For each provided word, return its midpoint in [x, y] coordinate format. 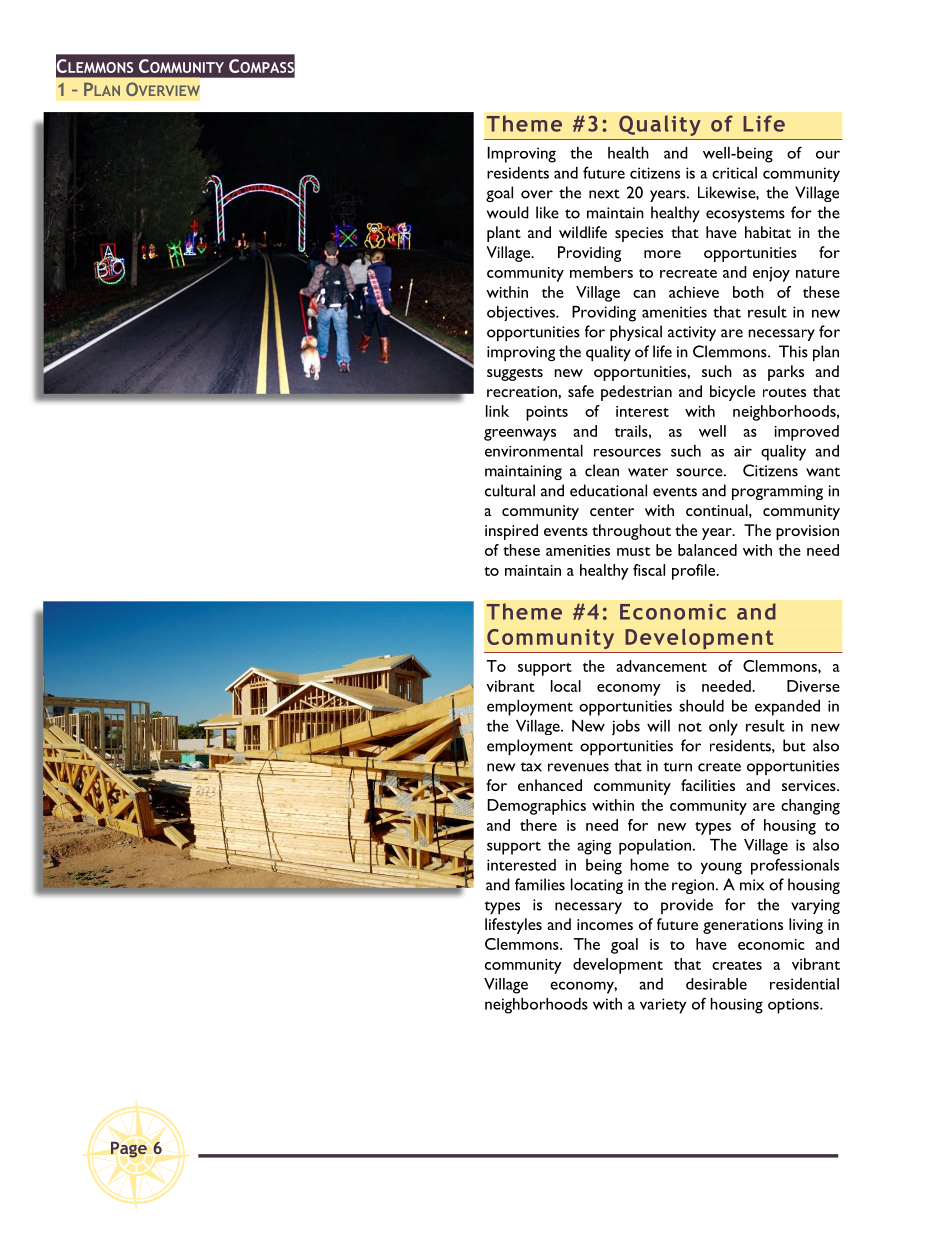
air [743, 451]
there [538, 825]
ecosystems [745, 215]
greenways [520, 435]
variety [663, 1006]
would [508, 212]
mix [752, 885]
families [540, 884]
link [497, 411]
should [701, 706]
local [566, 686]
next [604, 194]
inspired [511, 532]
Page [129, 1150]
